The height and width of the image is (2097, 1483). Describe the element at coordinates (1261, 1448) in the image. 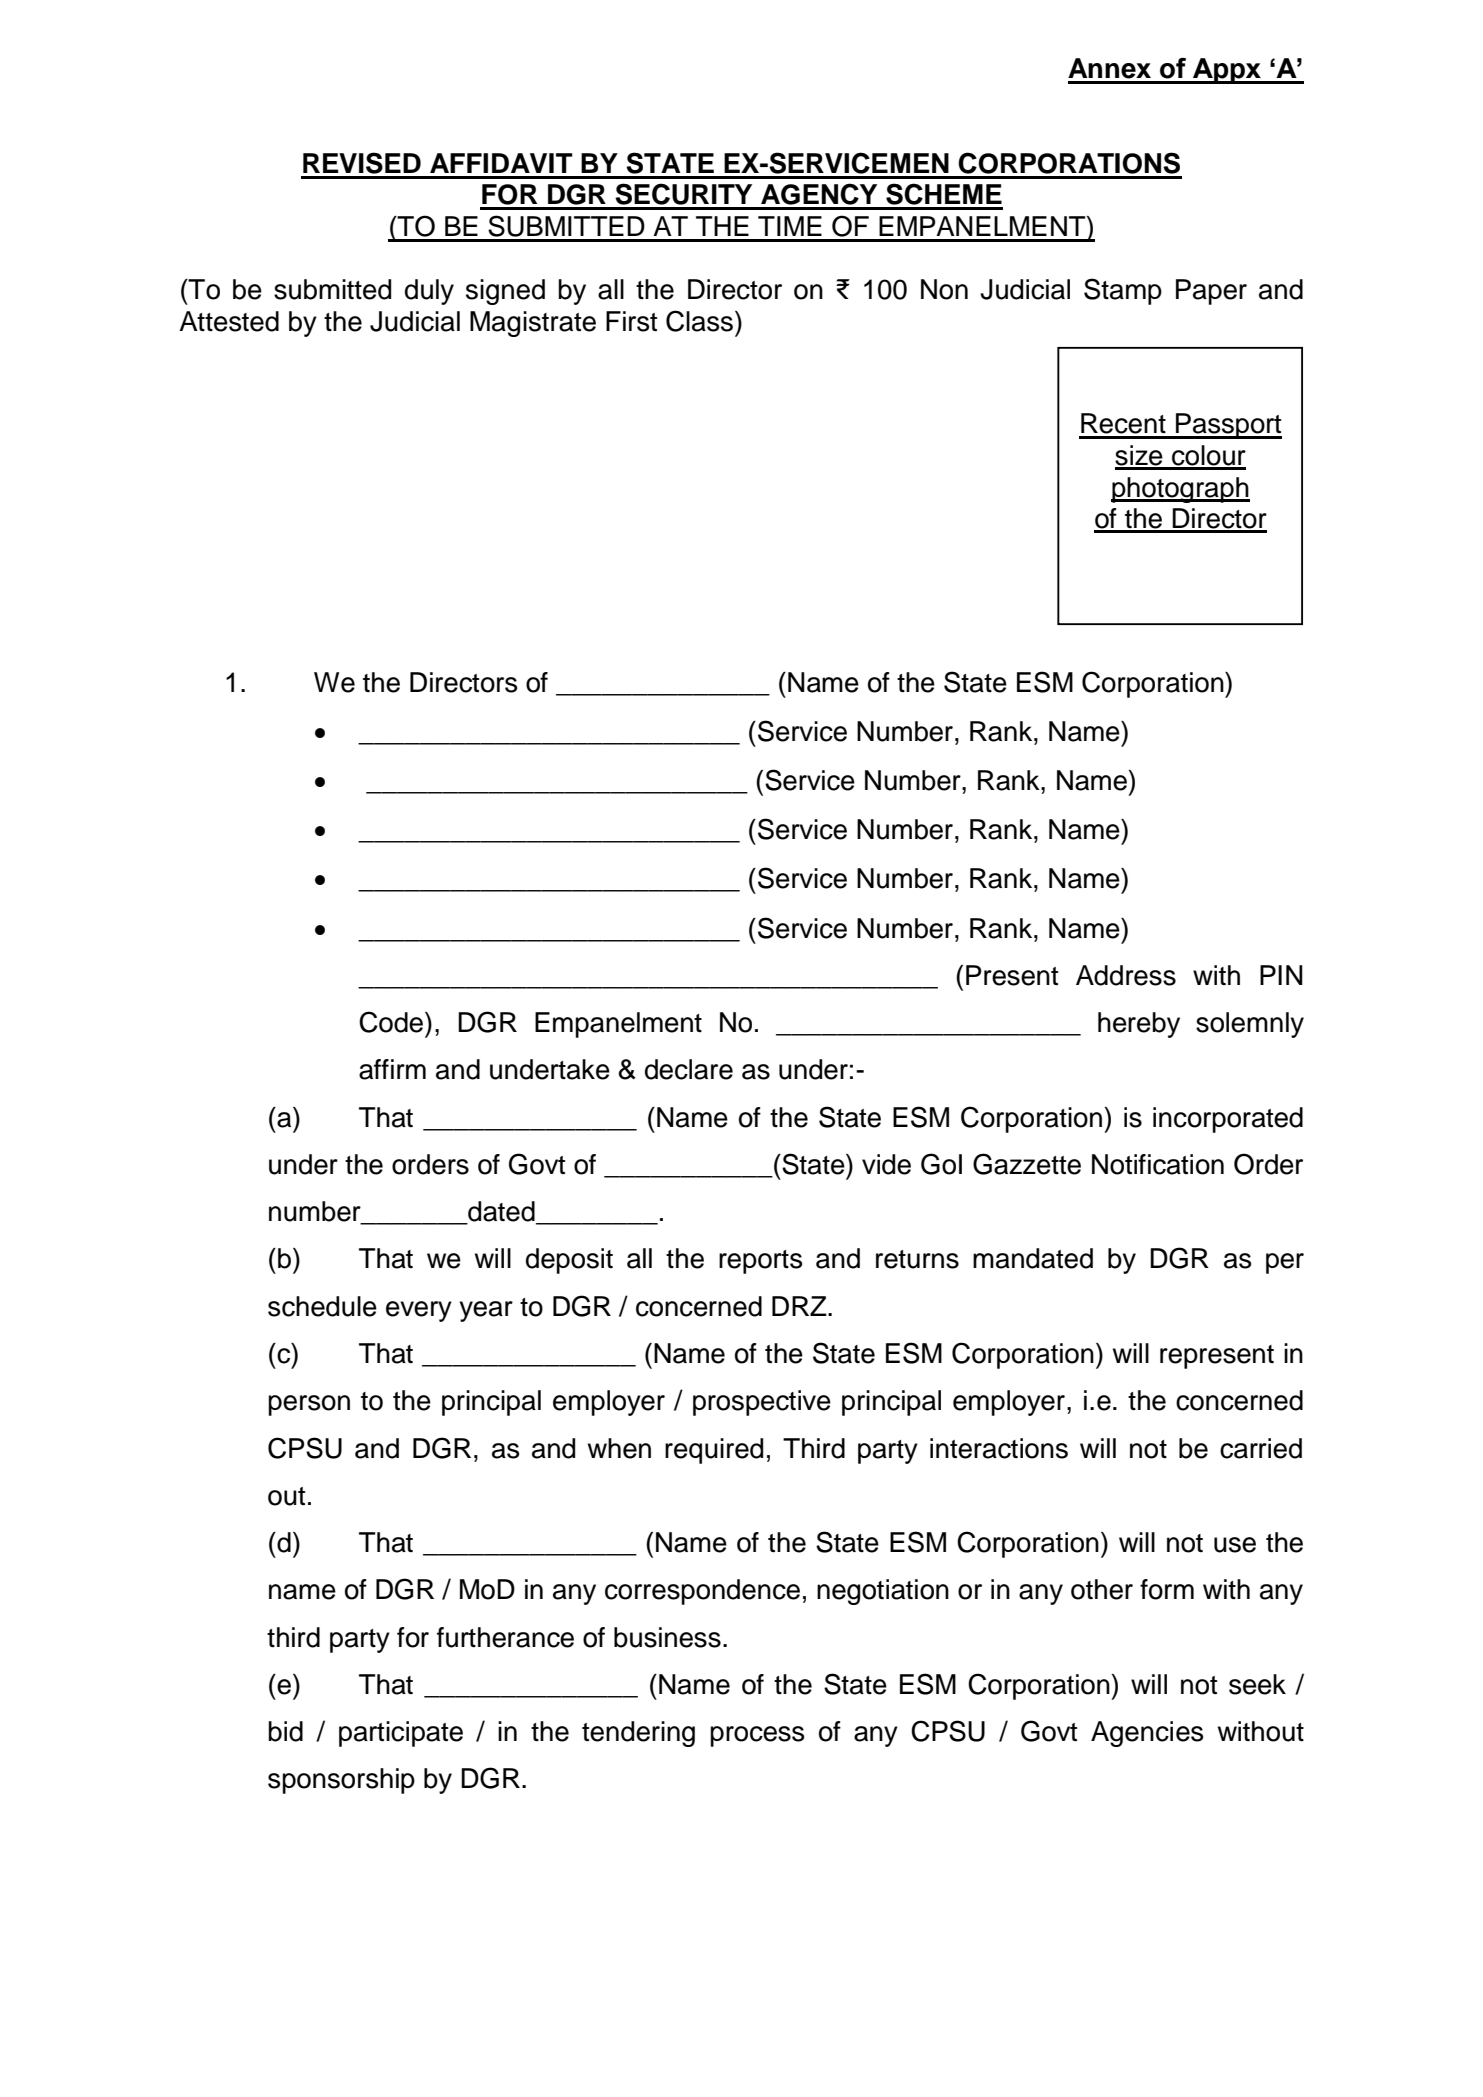

I see `carried` at that location.
